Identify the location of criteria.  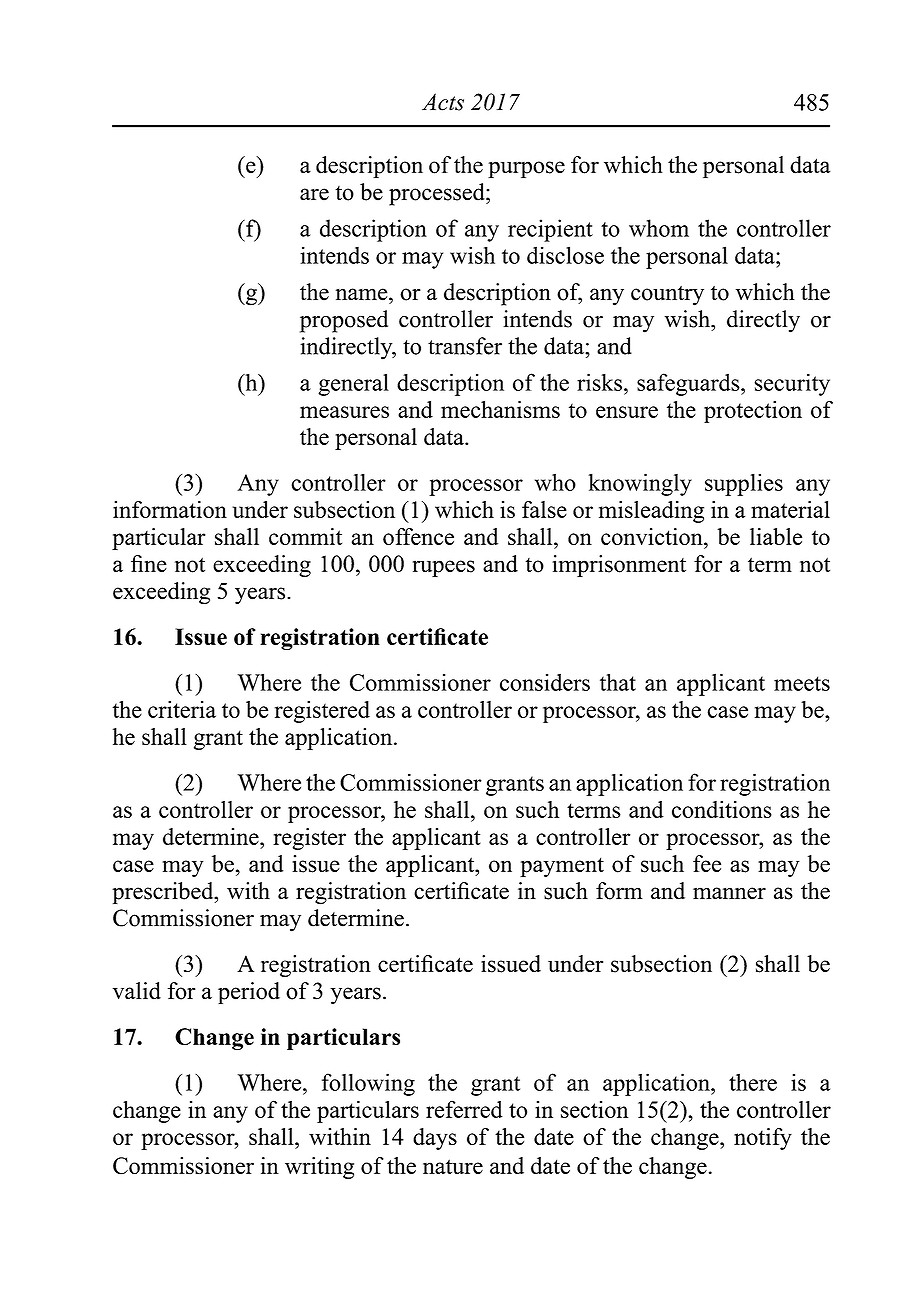
(182, 709).
